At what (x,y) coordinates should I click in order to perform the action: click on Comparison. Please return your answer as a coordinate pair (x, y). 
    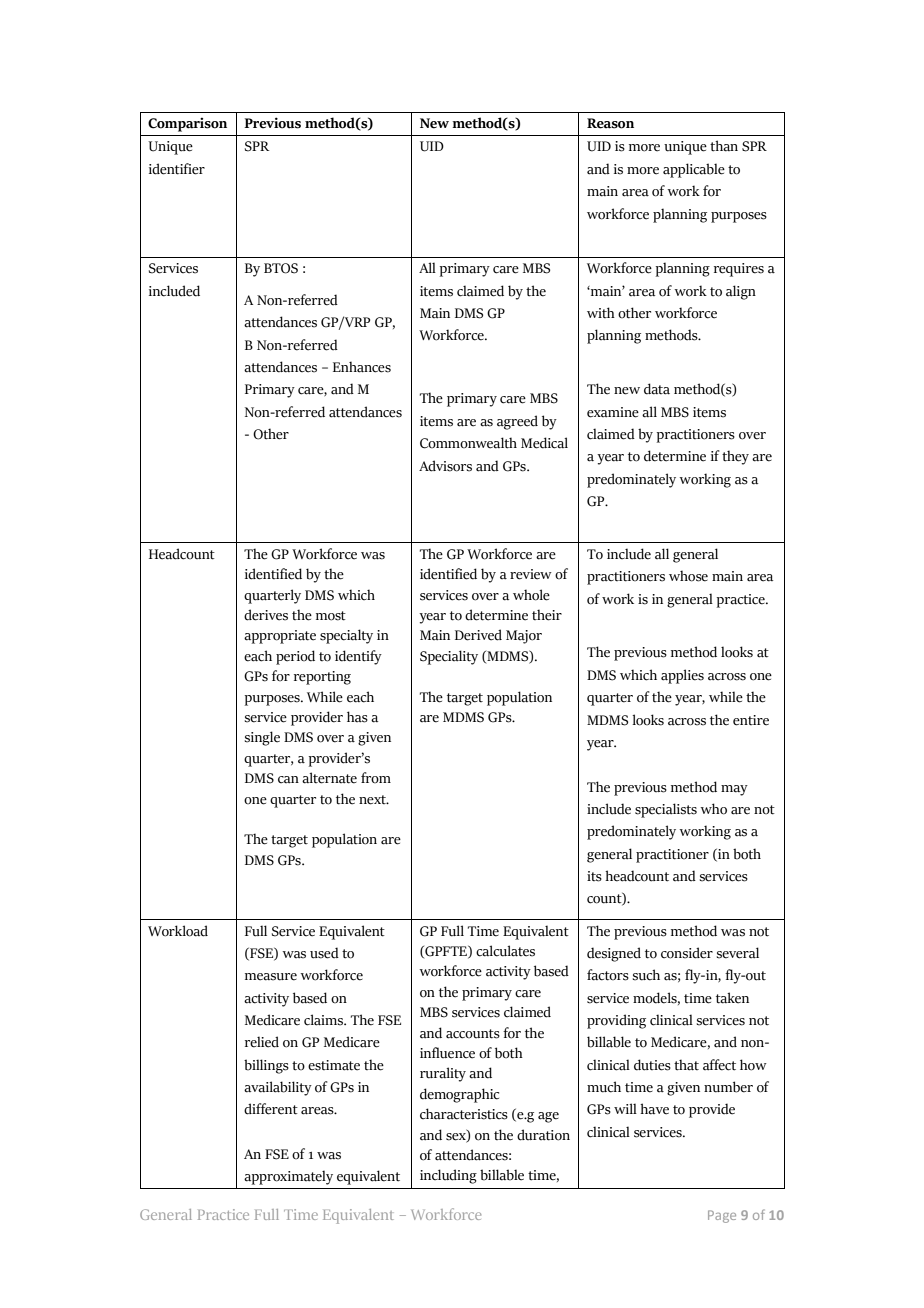
    Looking at the image, I should click on (187, 125).
